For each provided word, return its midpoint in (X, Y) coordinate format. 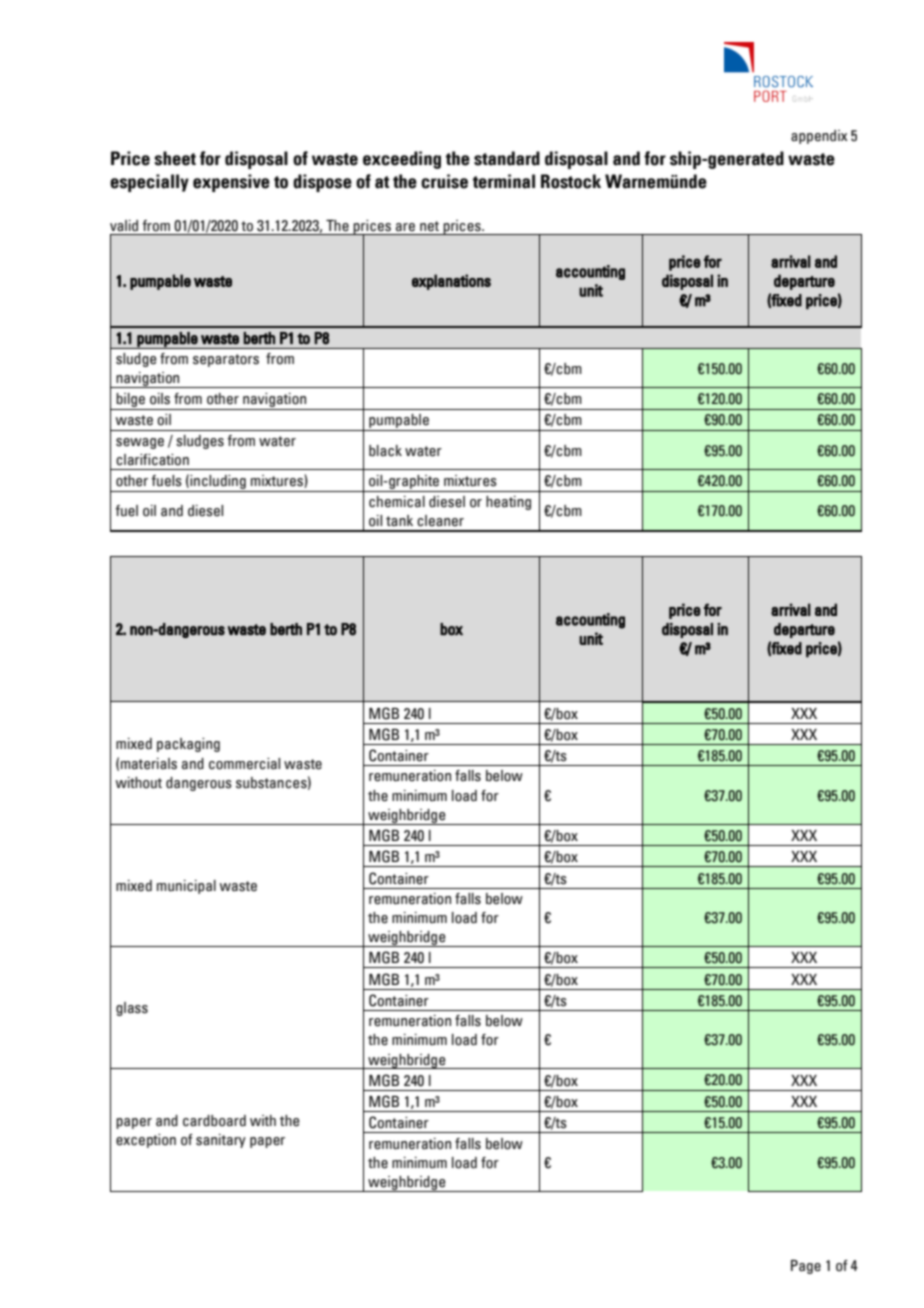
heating (508, 503)
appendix (819, 137)
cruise (444, 181)
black (385, 451)
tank (399, 521)
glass (132, 1009)
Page (806, 1267)
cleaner (440, 521)
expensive (231, 183)
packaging (188, 745)
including (218, 482)
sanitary (221, 1141)
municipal (186, 887)
